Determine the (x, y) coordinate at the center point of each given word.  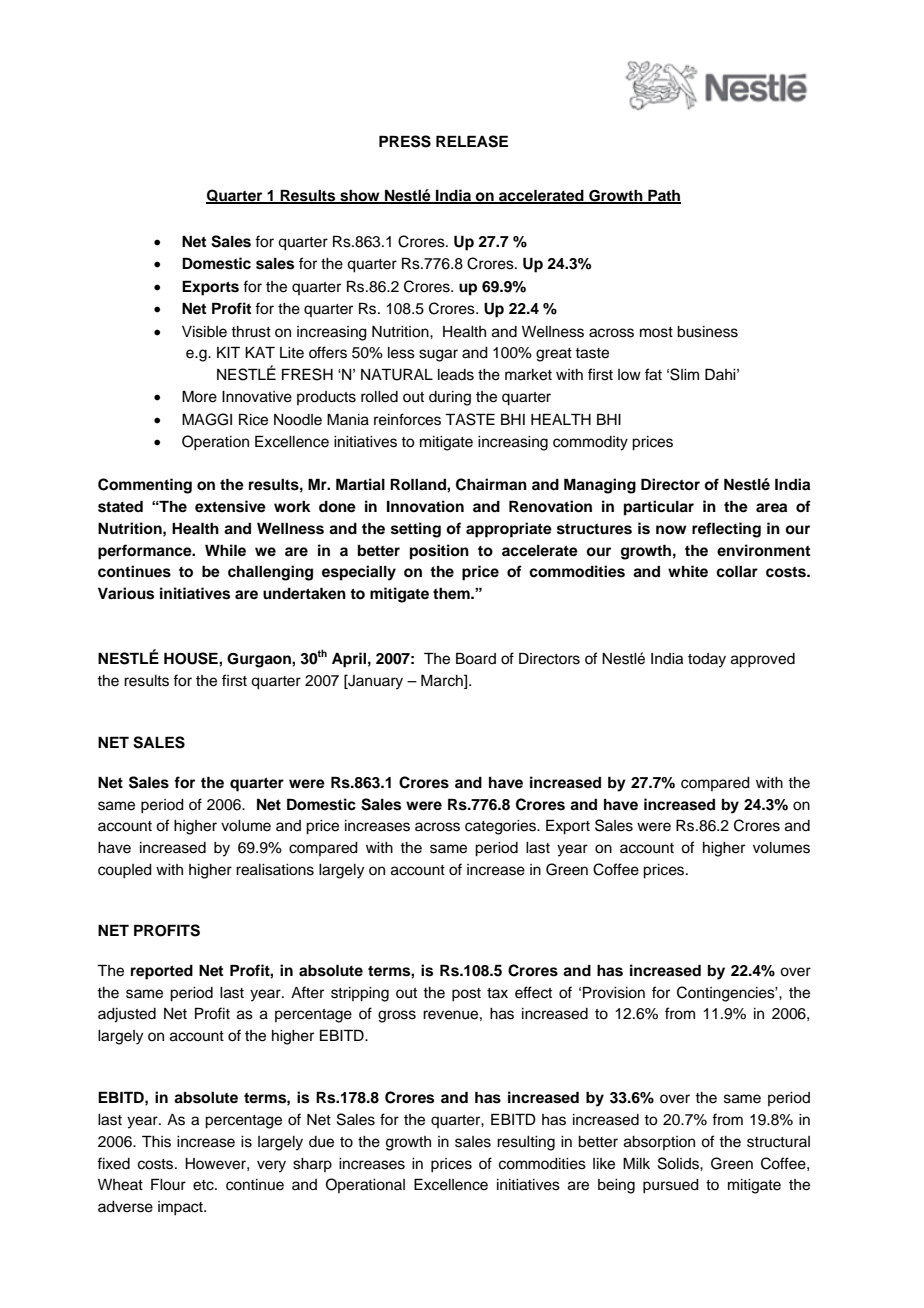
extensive (230, 506)
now (671, 530)
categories (501, 827)
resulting (526, 1143)
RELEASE (472, 141)
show (360, 196)
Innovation (425, 506)
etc (204, 1185)
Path (663, 196)
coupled (125, 871)
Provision (614, 992)
